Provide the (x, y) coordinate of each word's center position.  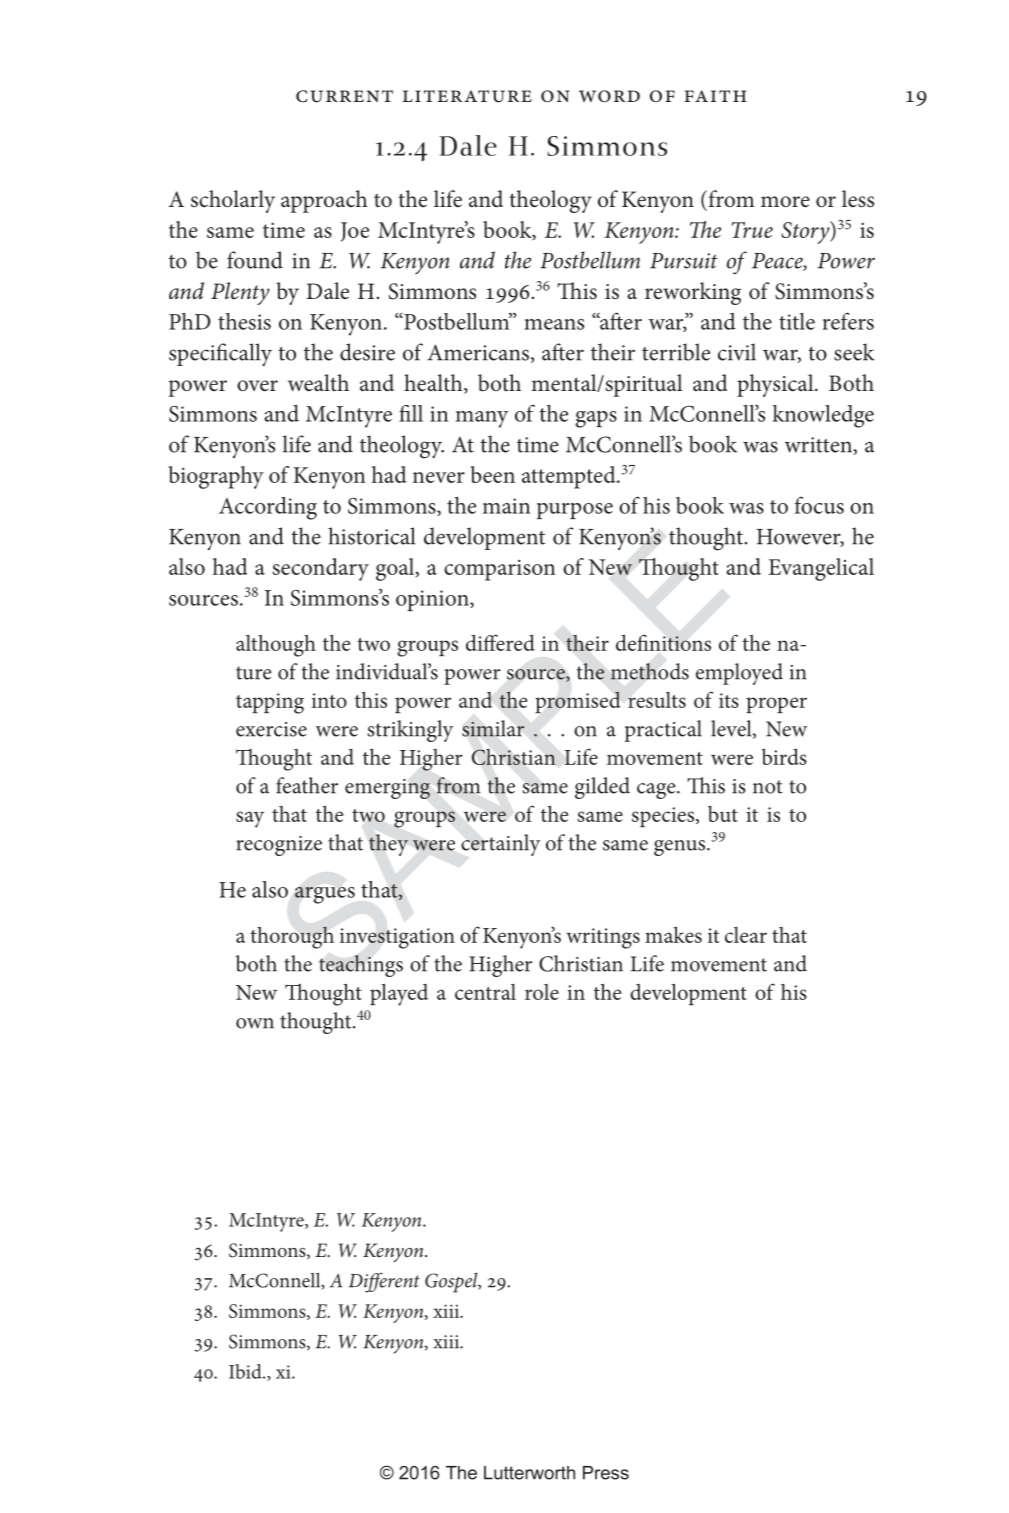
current (344, 96)
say (250, 819)
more (785, 202)
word (609, 96)
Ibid (246, 1371)
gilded (602, 788)
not (768, 787)
